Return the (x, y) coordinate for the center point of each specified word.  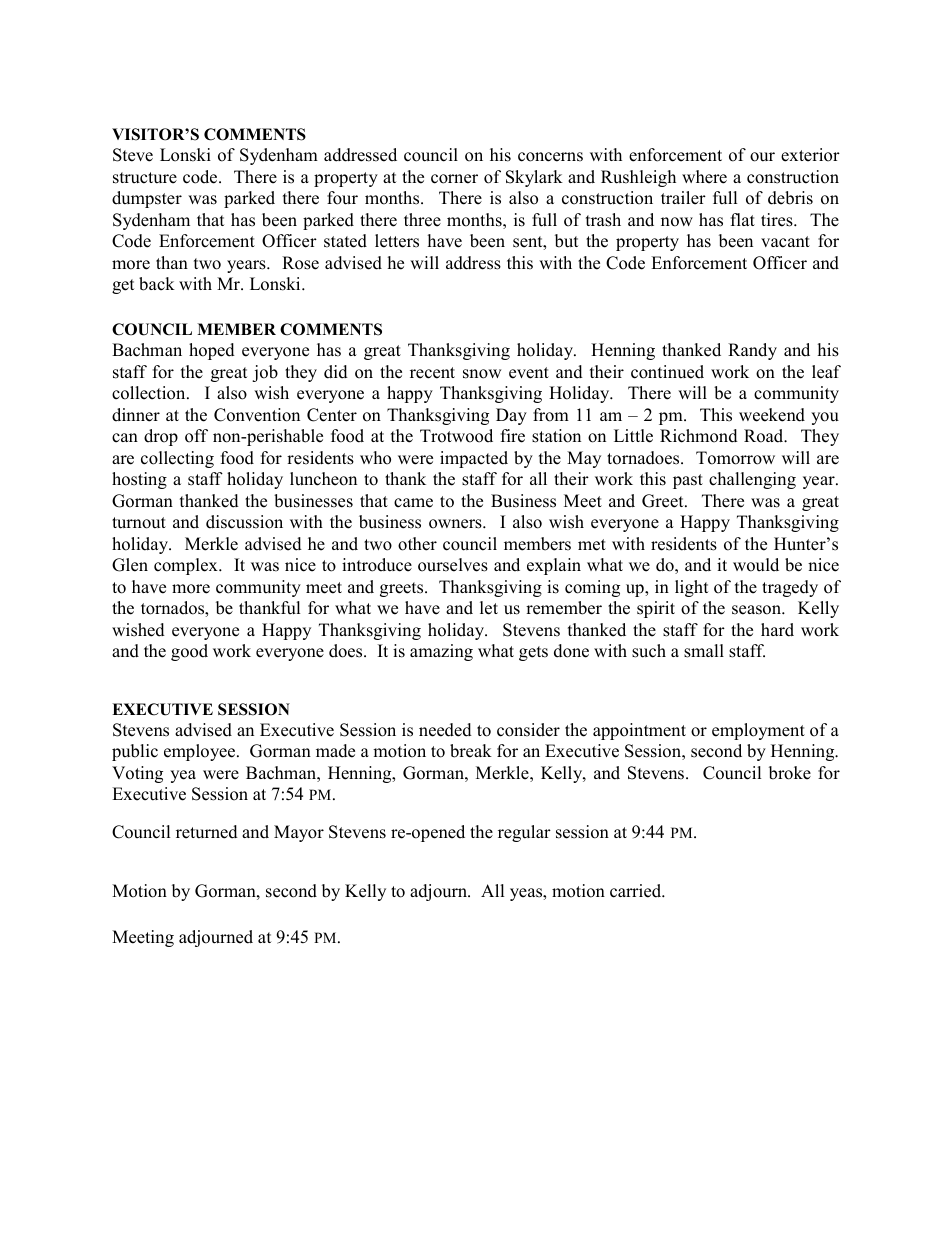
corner (454, 179)
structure (145, 178)
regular (524, 833)
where (704, 177)
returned (207, 832)
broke (790, 773)
